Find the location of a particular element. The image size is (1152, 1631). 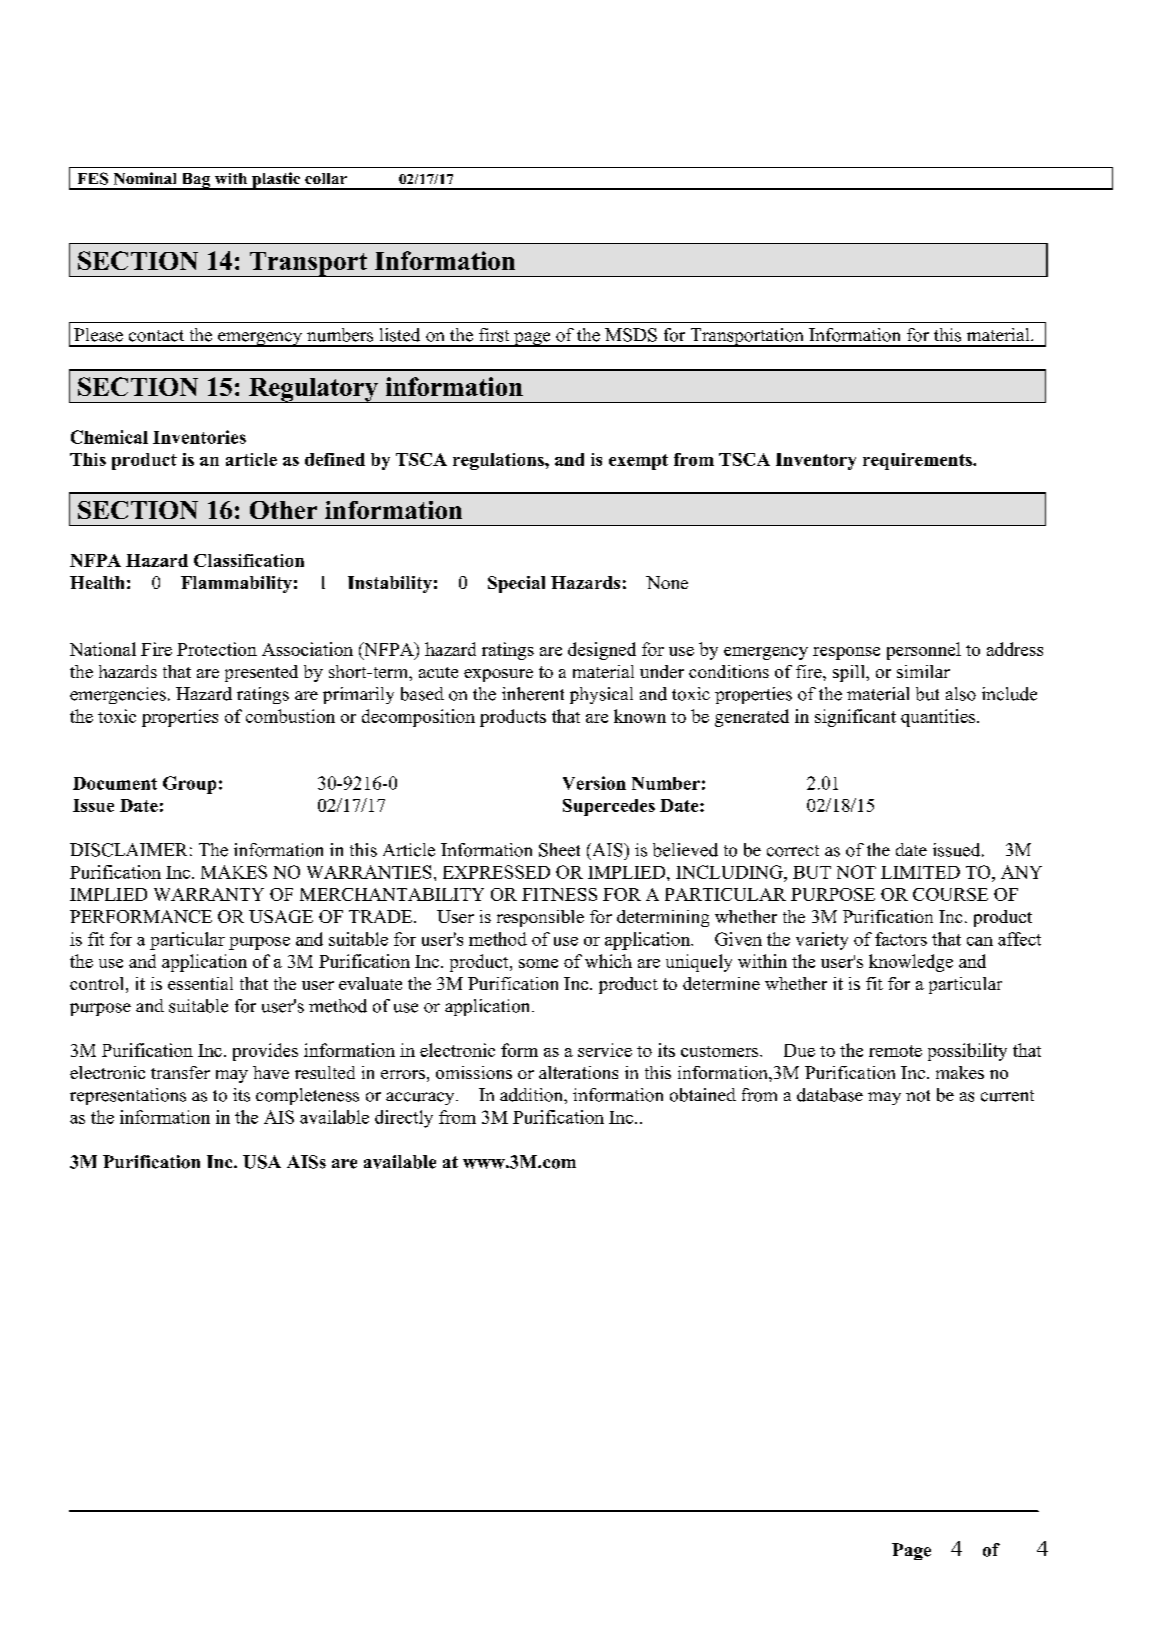

personnel is located at coordinates (924, 651).
